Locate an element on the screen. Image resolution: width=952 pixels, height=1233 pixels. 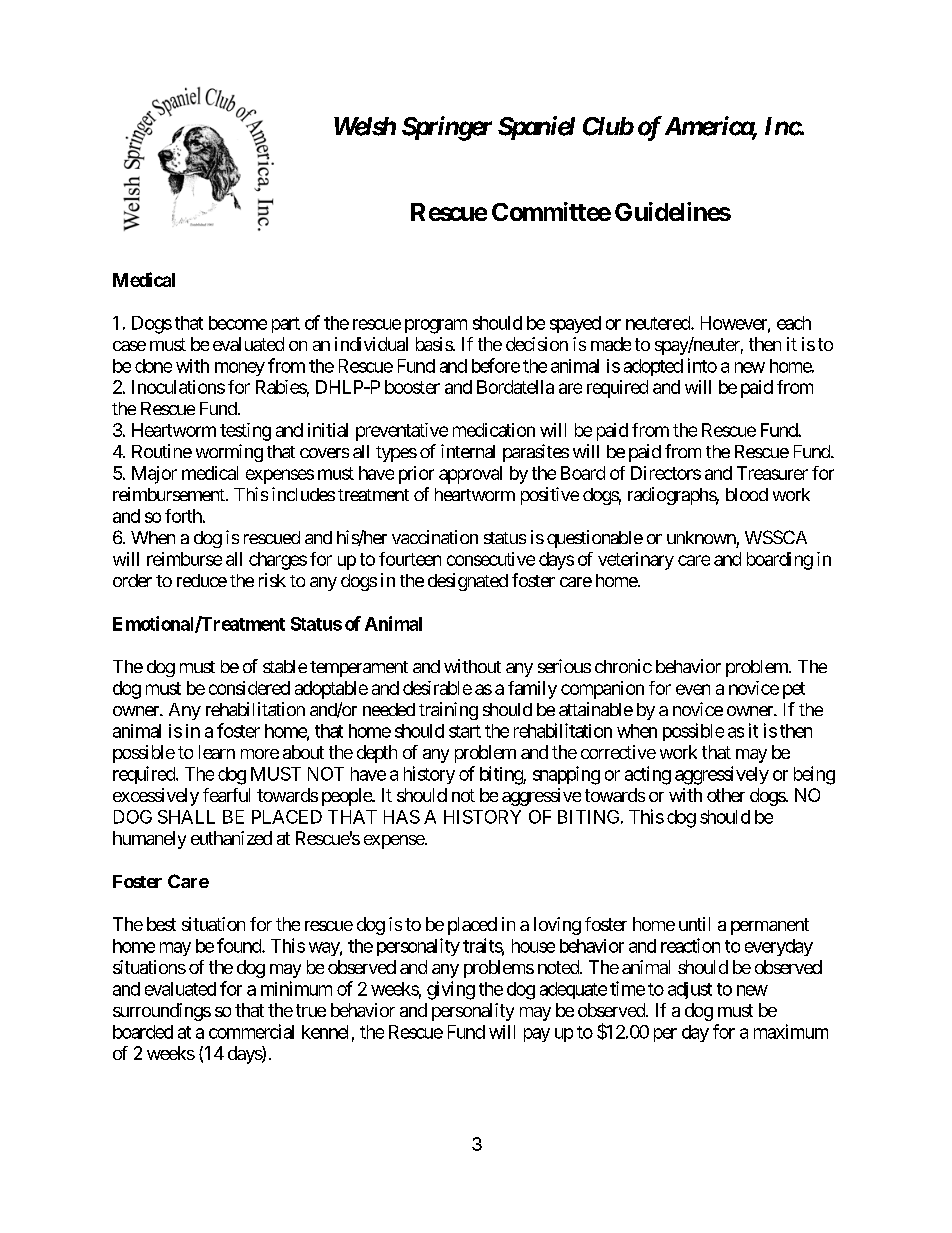
each is located at coordinates (794, 323).
